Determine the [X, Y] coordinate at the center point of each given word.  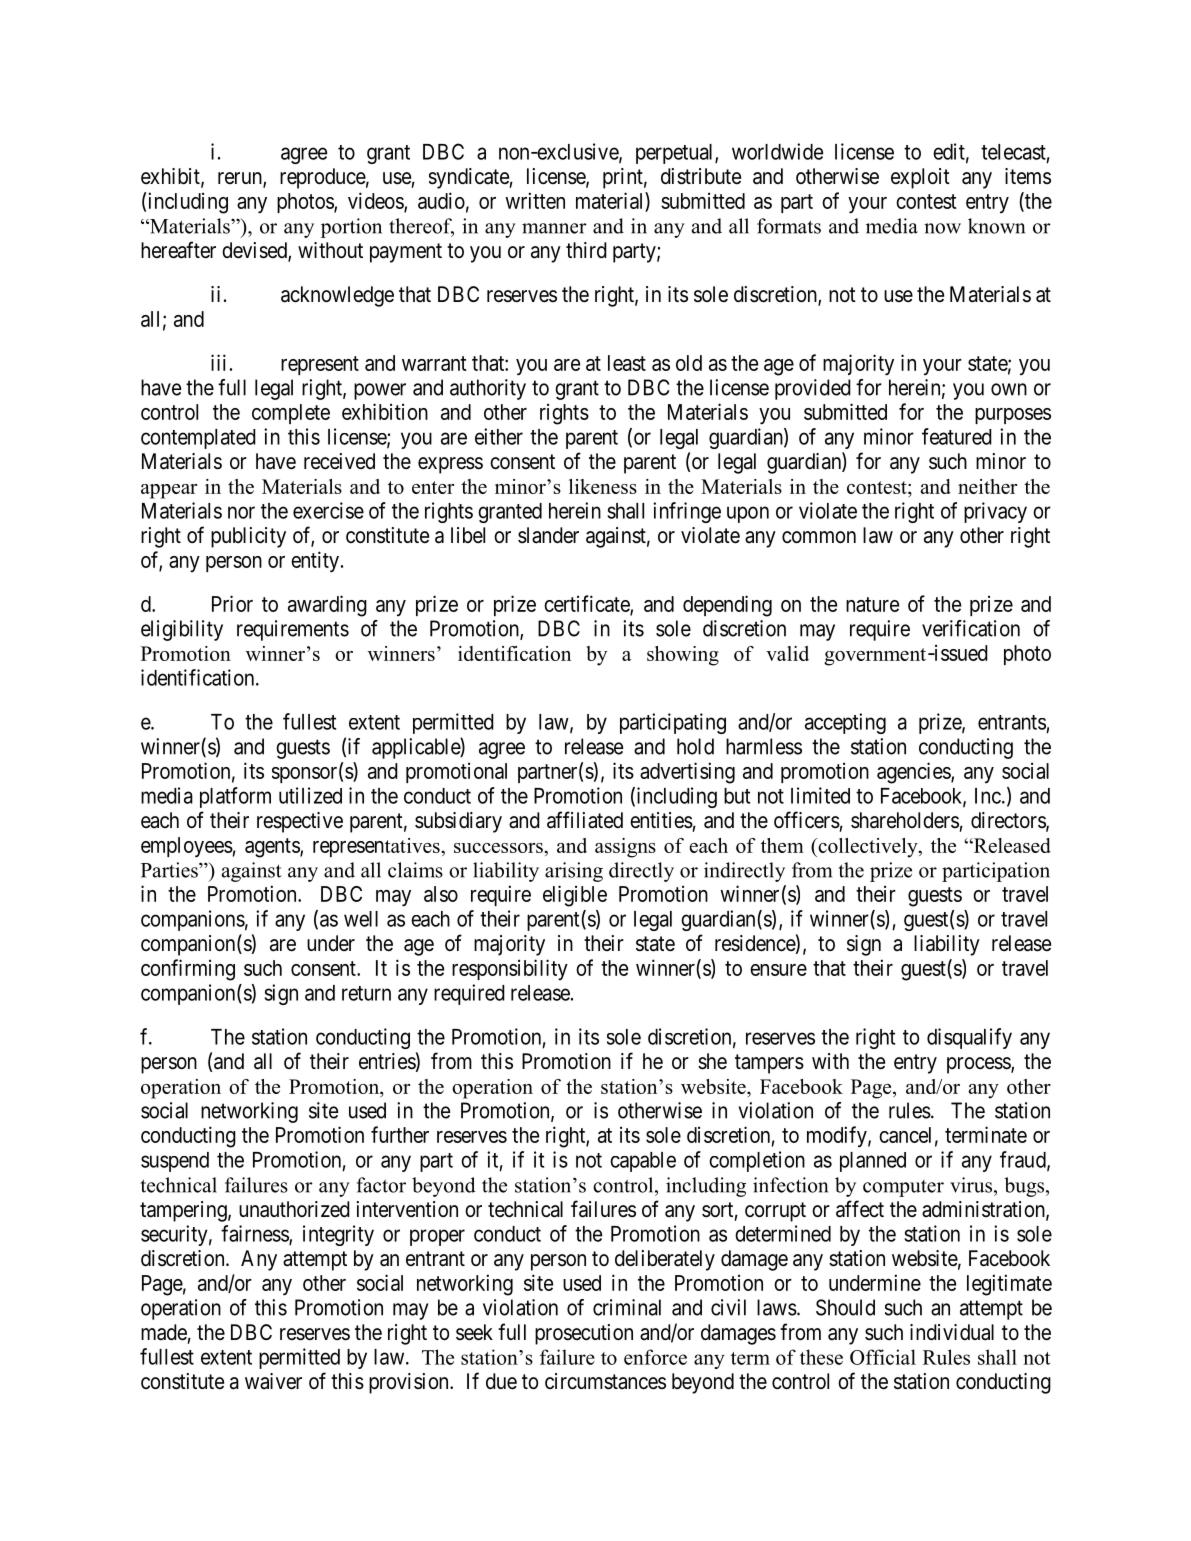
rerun [241, 179]
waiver [273, 1381]
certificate [587, 604]
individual [952, 1332]
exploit [920, 178]
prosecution [584, 1334]
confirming [188, 970]
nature [872, 604]
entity [315, 561]
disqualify [969, 1038]
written [535, 200]
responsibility [510, 969]
